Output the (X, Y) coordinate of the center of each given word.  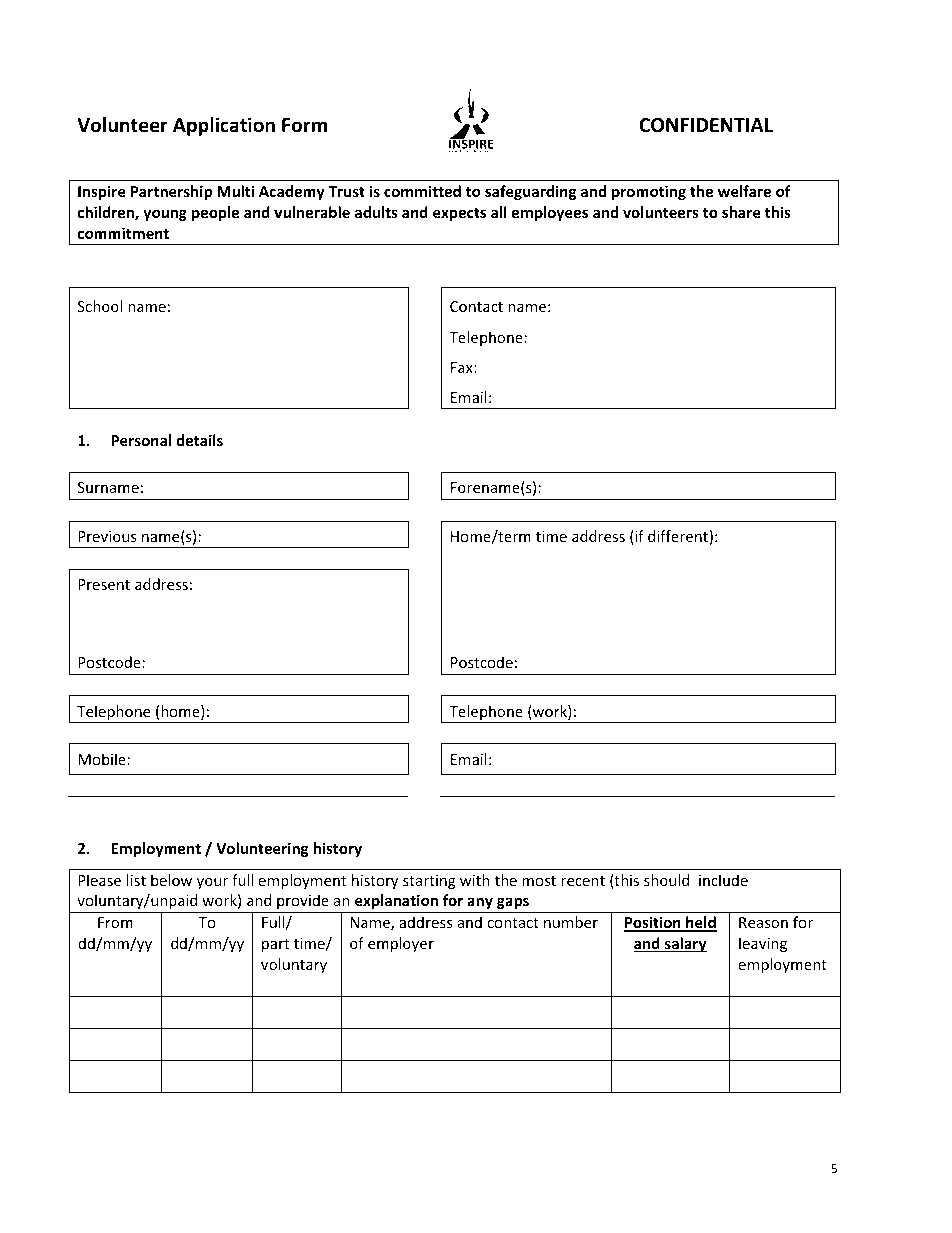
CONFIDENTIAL (706, 125)
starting (429, 882)
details (199, 440)
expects (459, 214)
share (741, 212)
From (115, 922)
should (666, 880)
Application (224, 126)
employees (550, 213)
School (100, 306)
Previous (107, 536)
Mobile (102, 759)
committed (422, 191)
